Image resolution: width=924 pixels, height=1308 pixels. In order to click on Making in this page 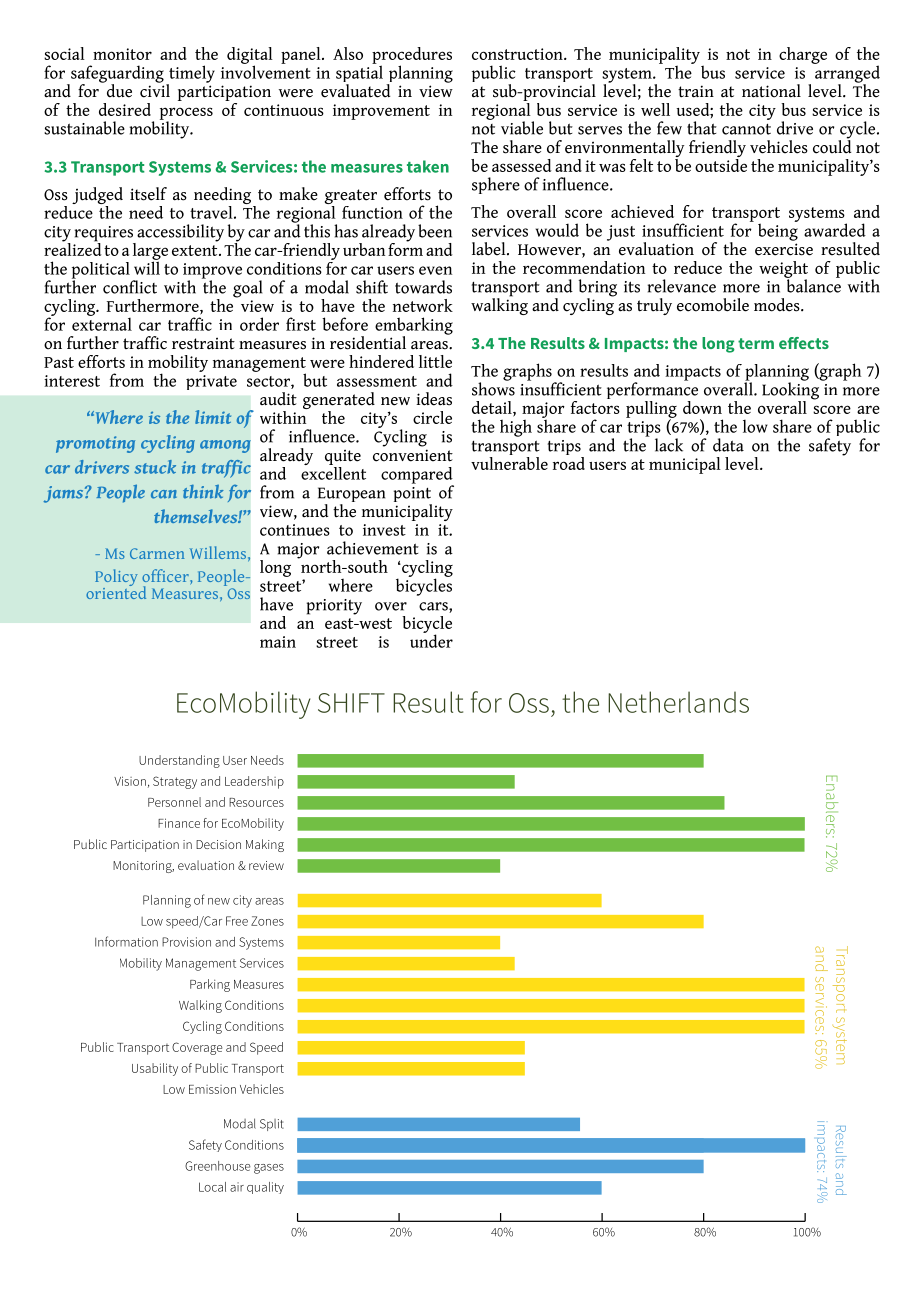, I will do `click(265, 845)`.
